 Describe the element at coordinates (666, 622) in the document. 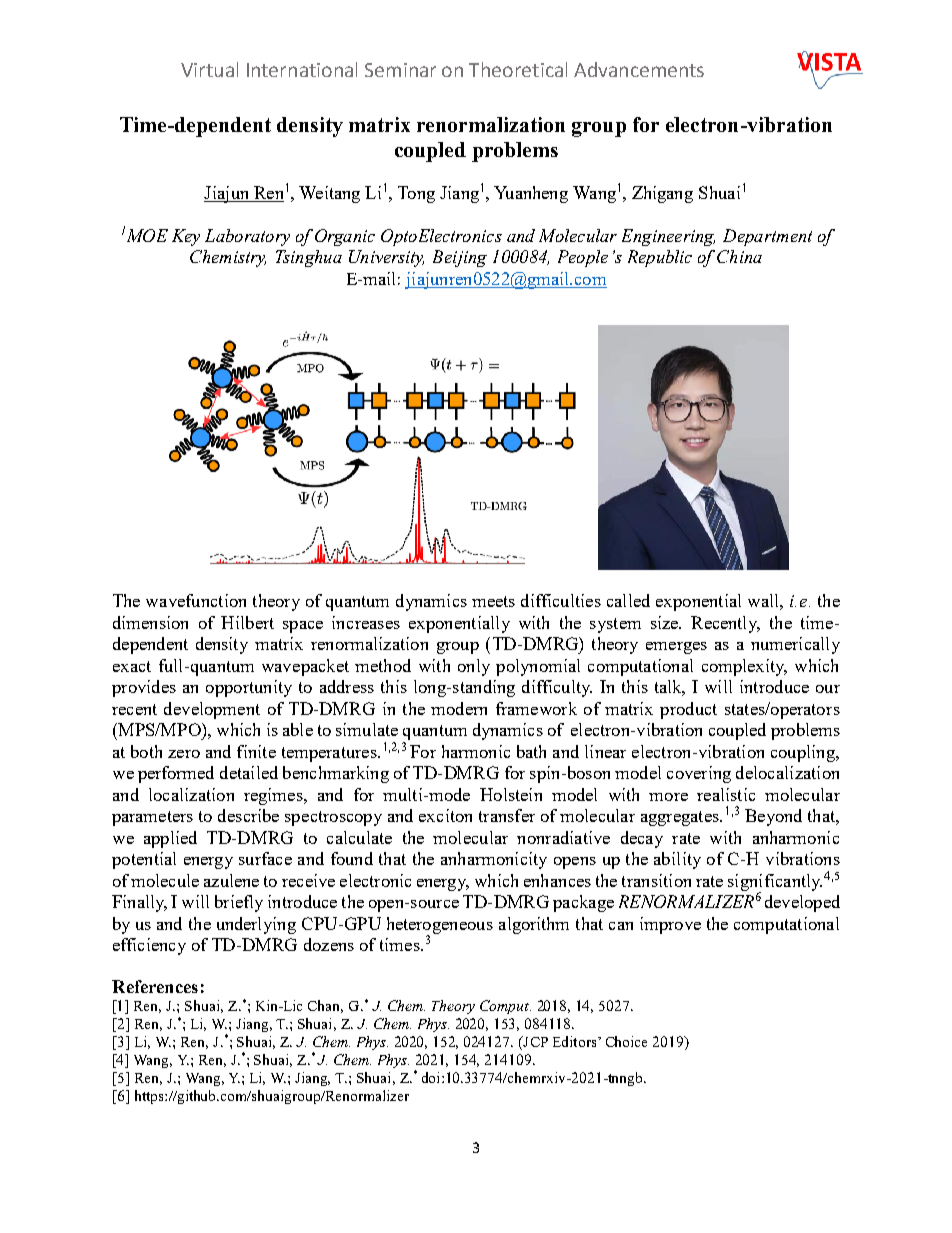

I see `size` at that location.
